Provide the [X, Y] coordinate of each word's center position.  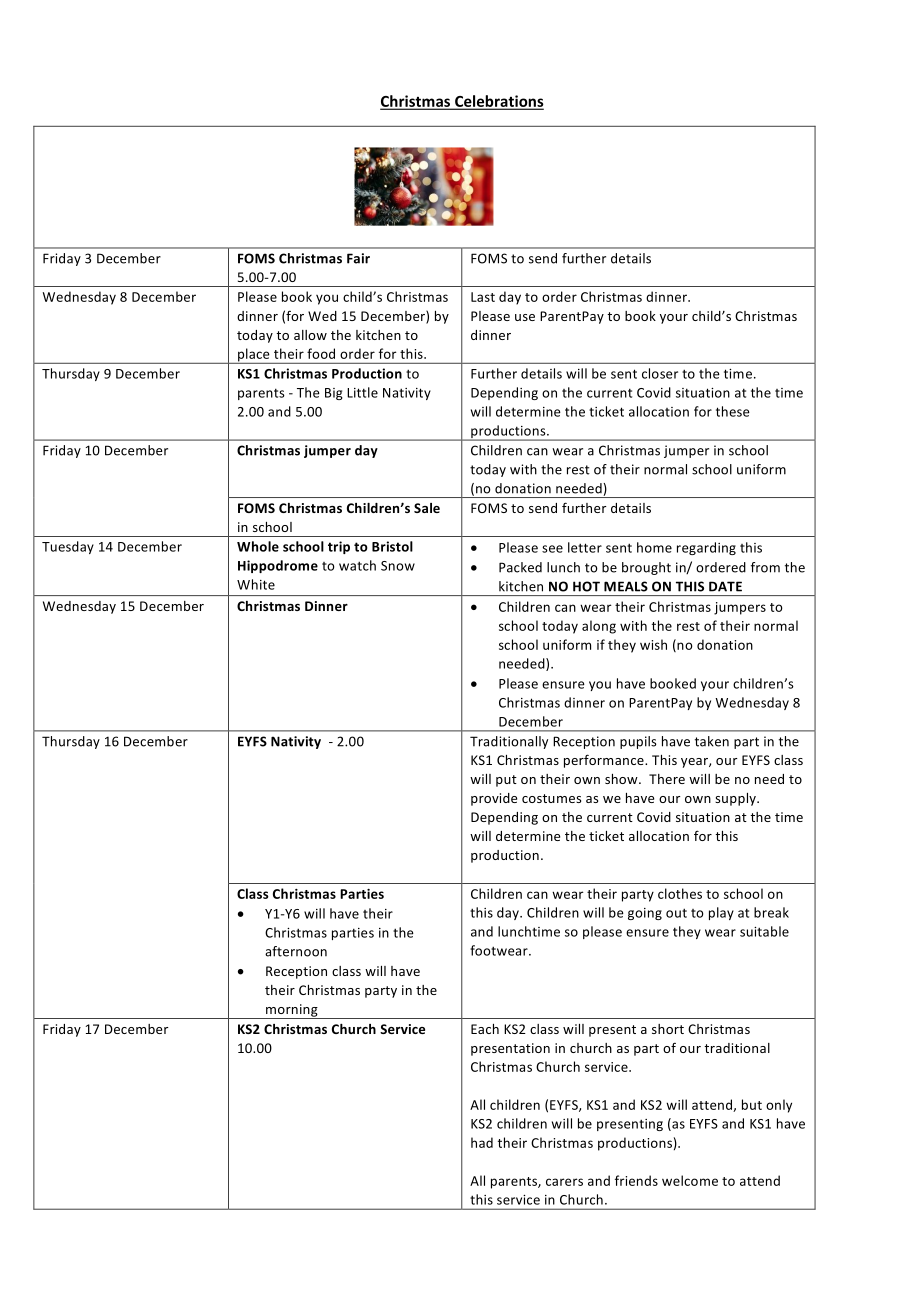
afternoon [296, 951]
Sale [427, 508]
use [525, 317]
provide [494, 799]
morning [292, 1011]
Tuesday [68, 547]
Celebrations [498, 102]
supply [736, 799]
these [733, 411]
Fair [358, 258]
